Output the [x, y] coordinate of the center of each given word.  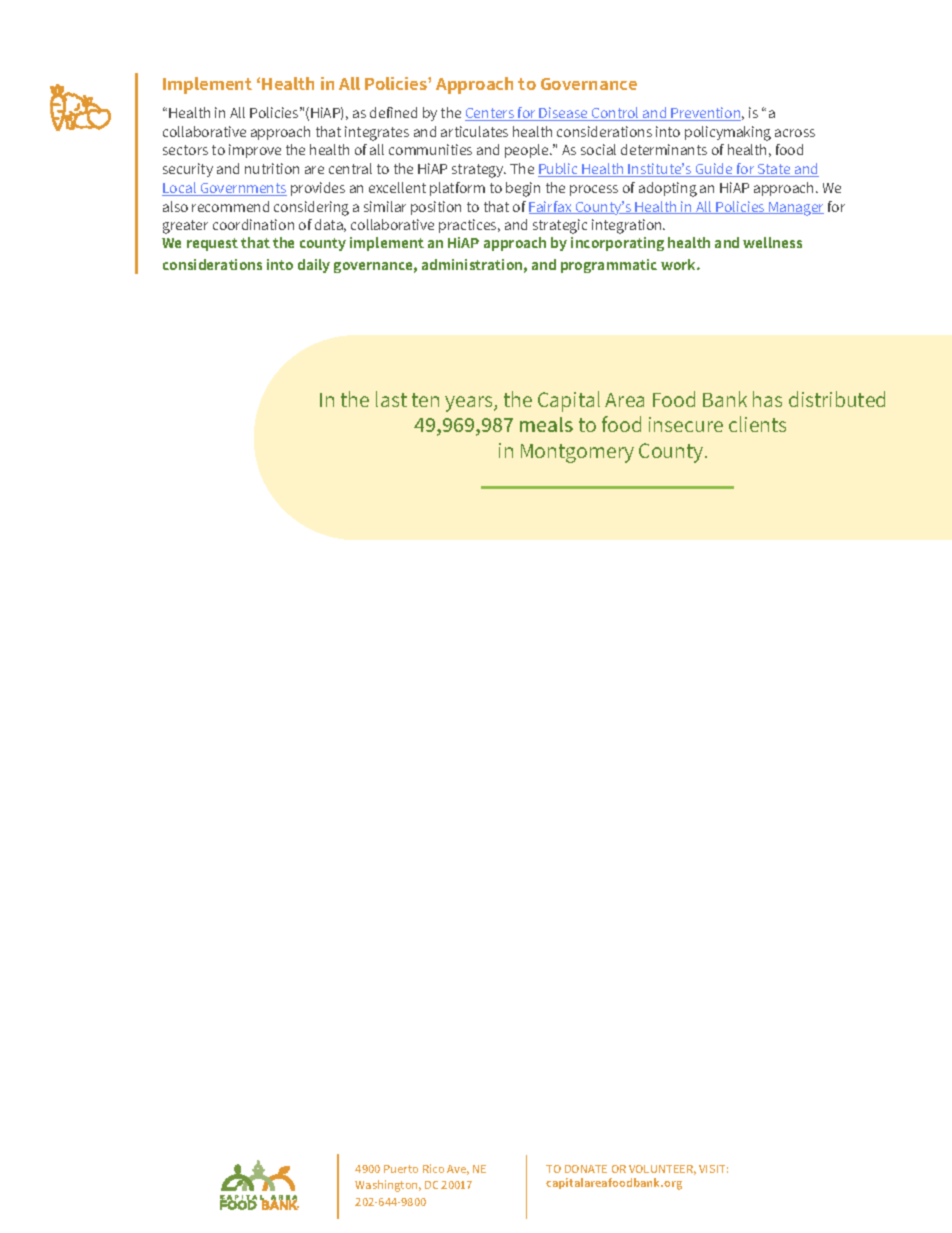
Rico [433, 1168]
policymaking [728, 133]
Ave [458, 1170]
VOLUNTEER [662, 1170]
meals [546, 424]
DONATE [586, 1169]
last [391, 399]
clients [757, 424]
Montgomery [577, 453]
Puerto [401, 1169]
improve [255, 151]
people [528, 151]
